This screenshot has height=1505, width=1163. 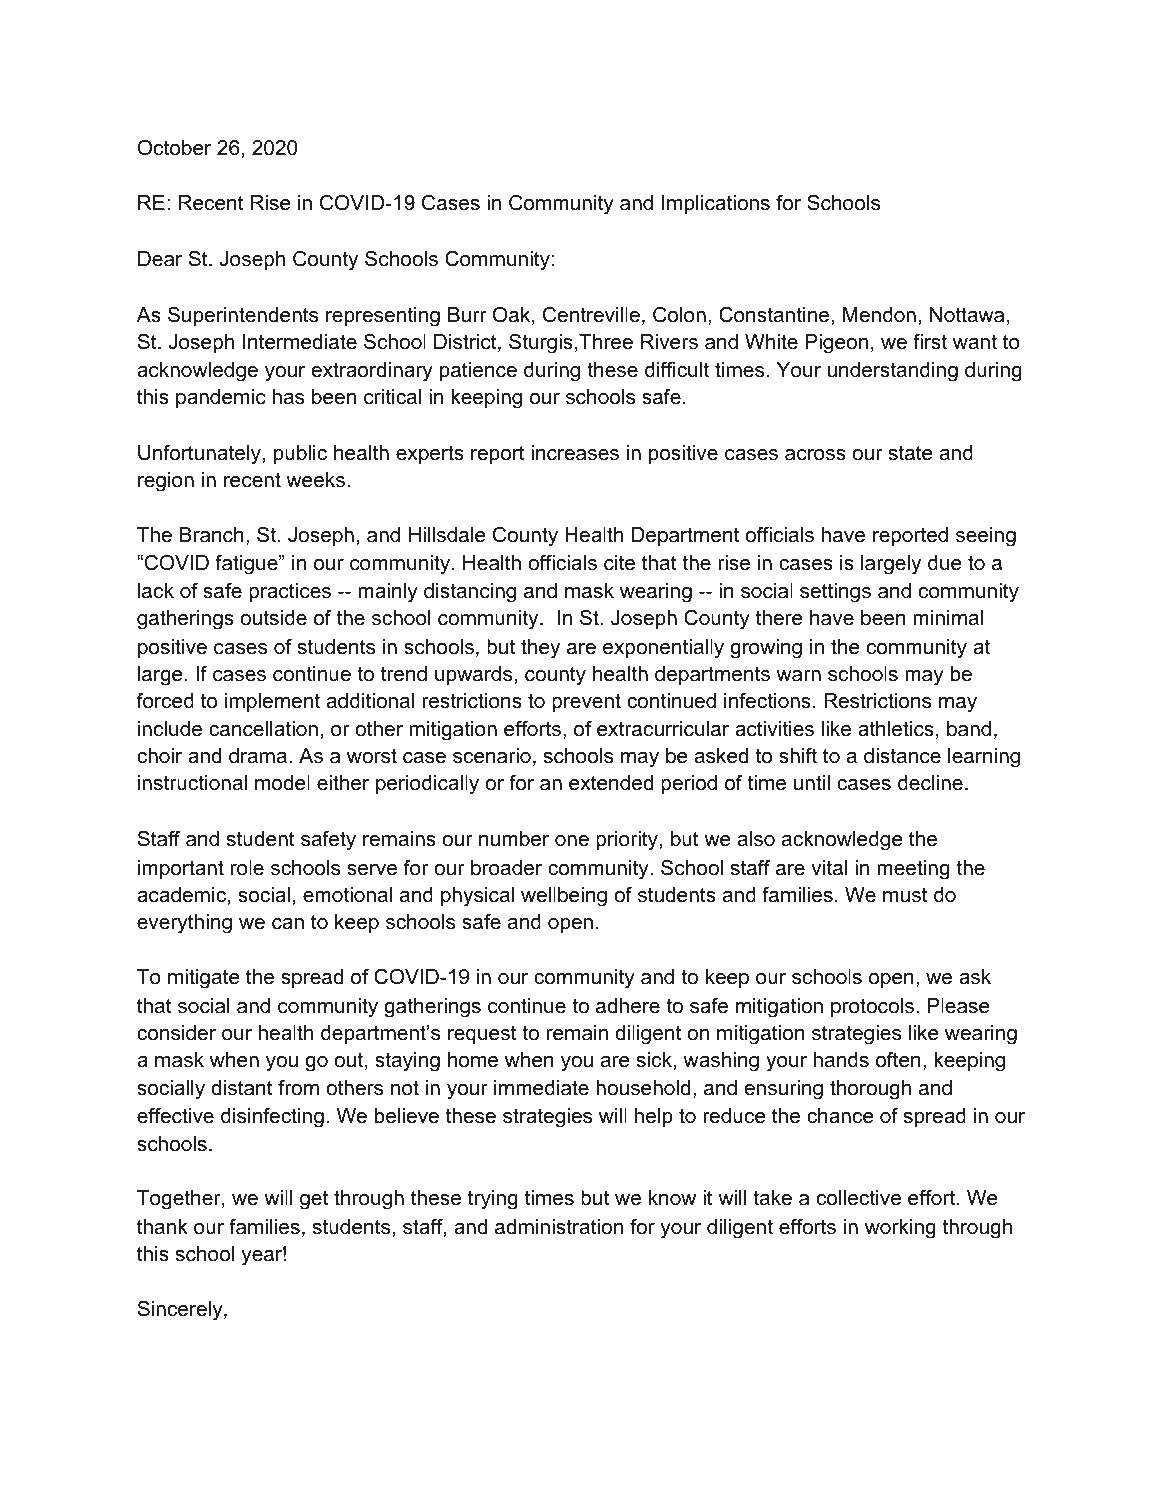 I want to click on prevent, so click(x=586, y=702).
